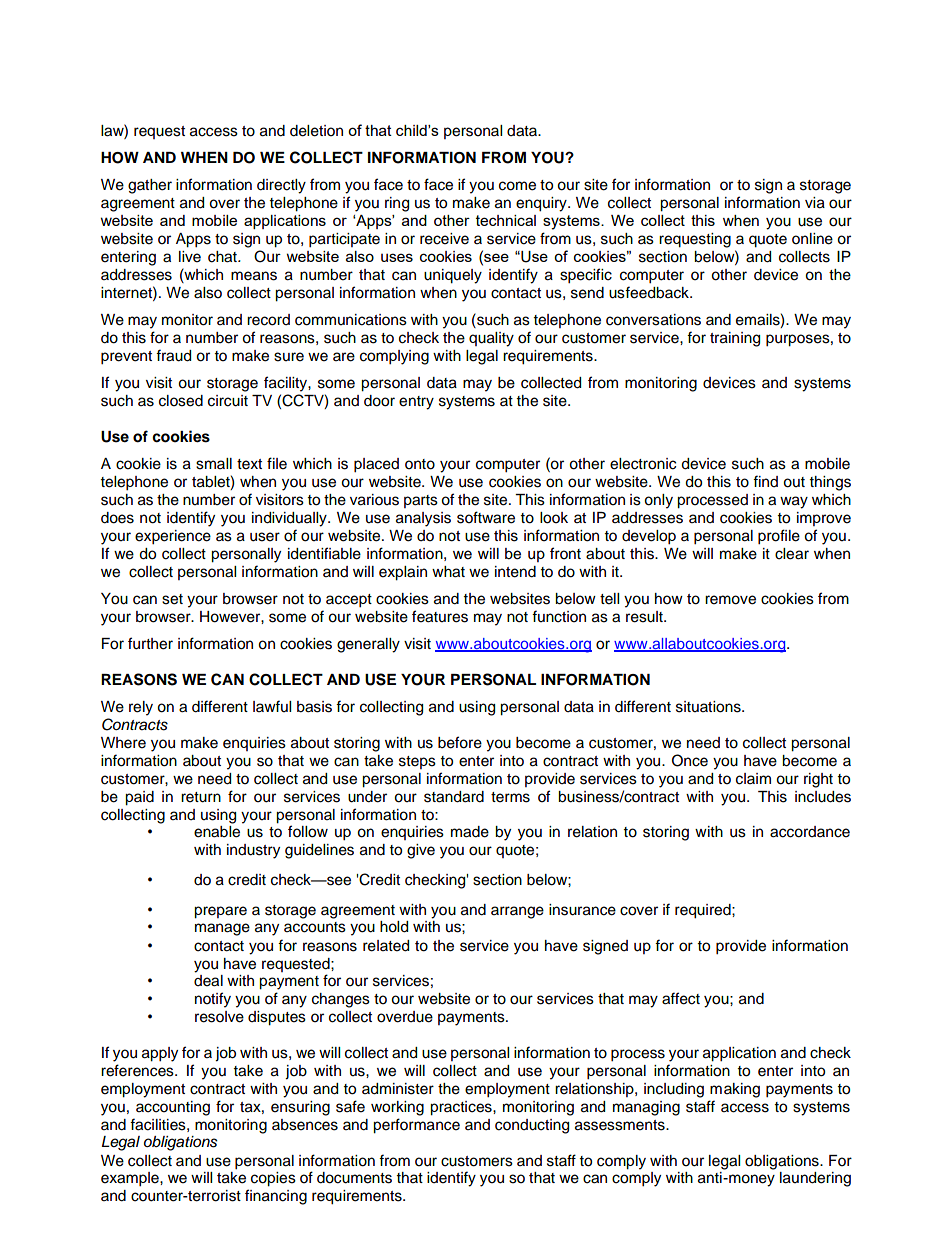  What do you see at coordinates (506, 220) in the image?
I see `technical` at bounding box center [506, 220].
